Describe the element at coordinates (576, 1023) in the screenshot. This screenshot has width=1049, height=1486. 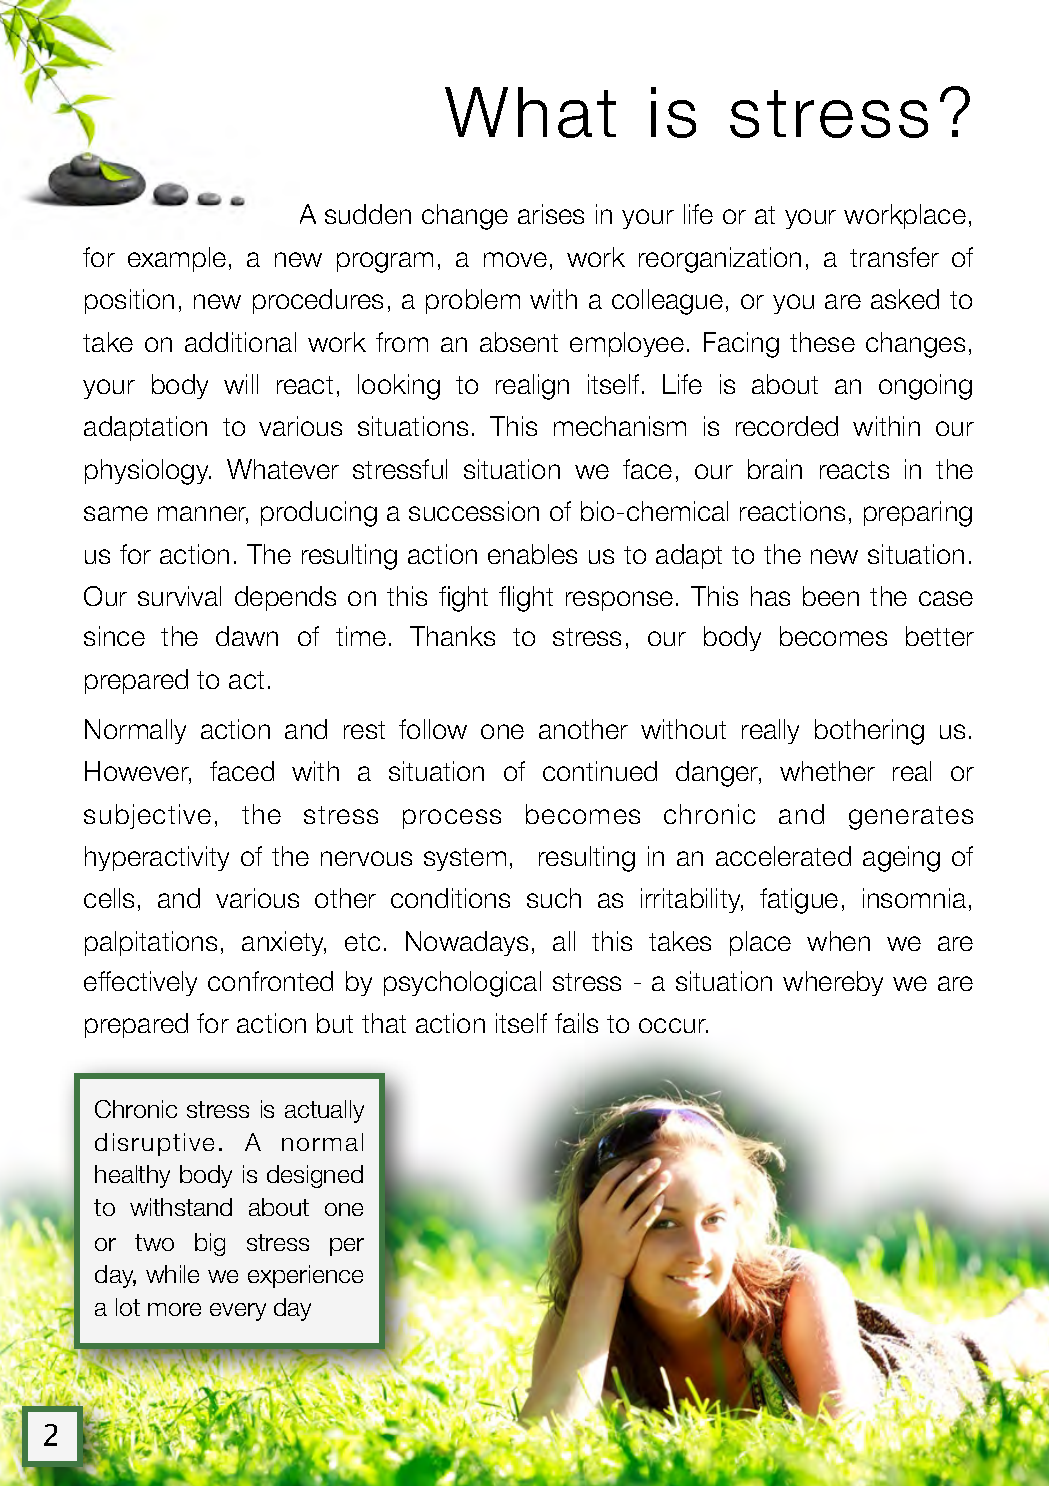
I see `fails` at that location.
